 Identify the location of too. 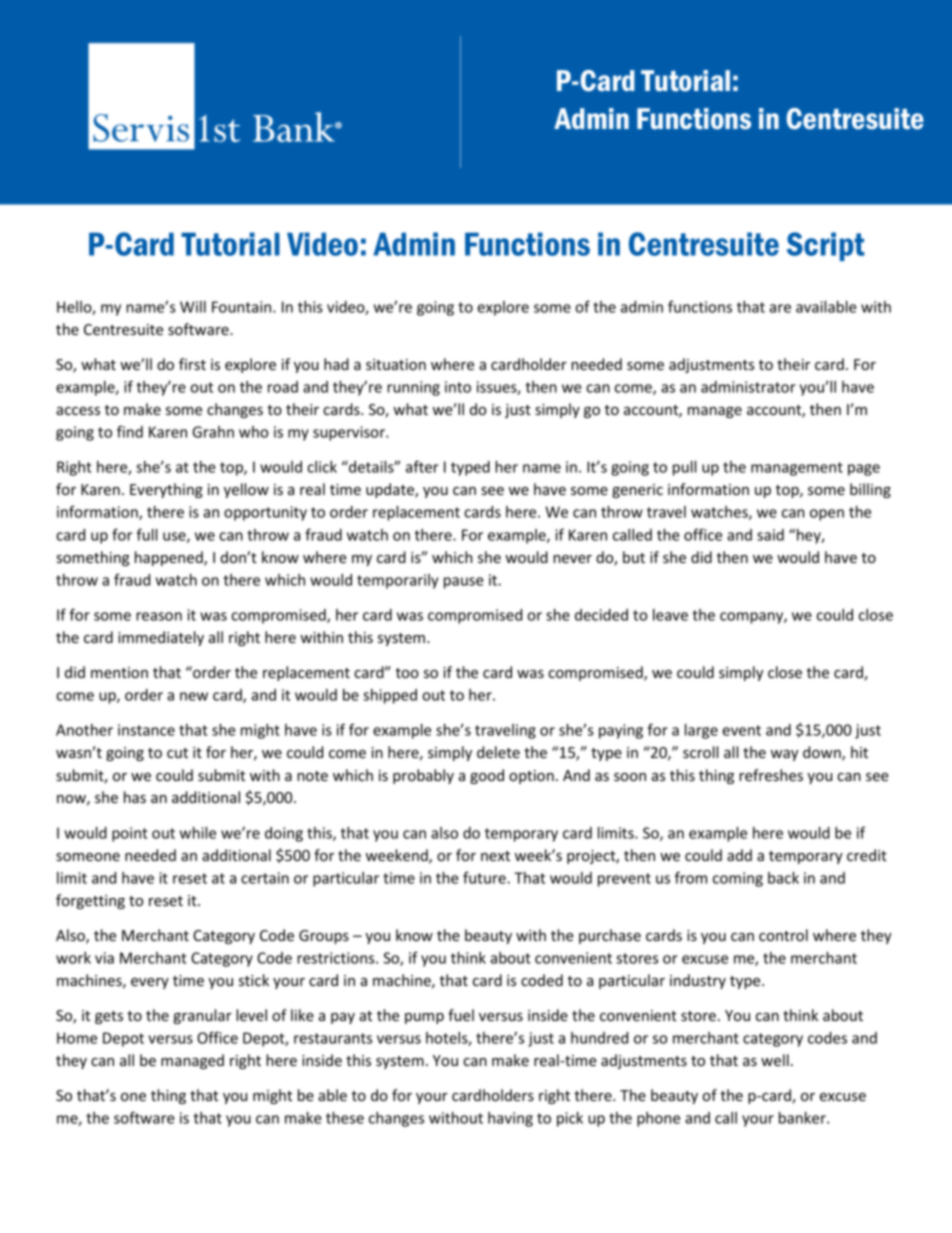
(407, 673).
